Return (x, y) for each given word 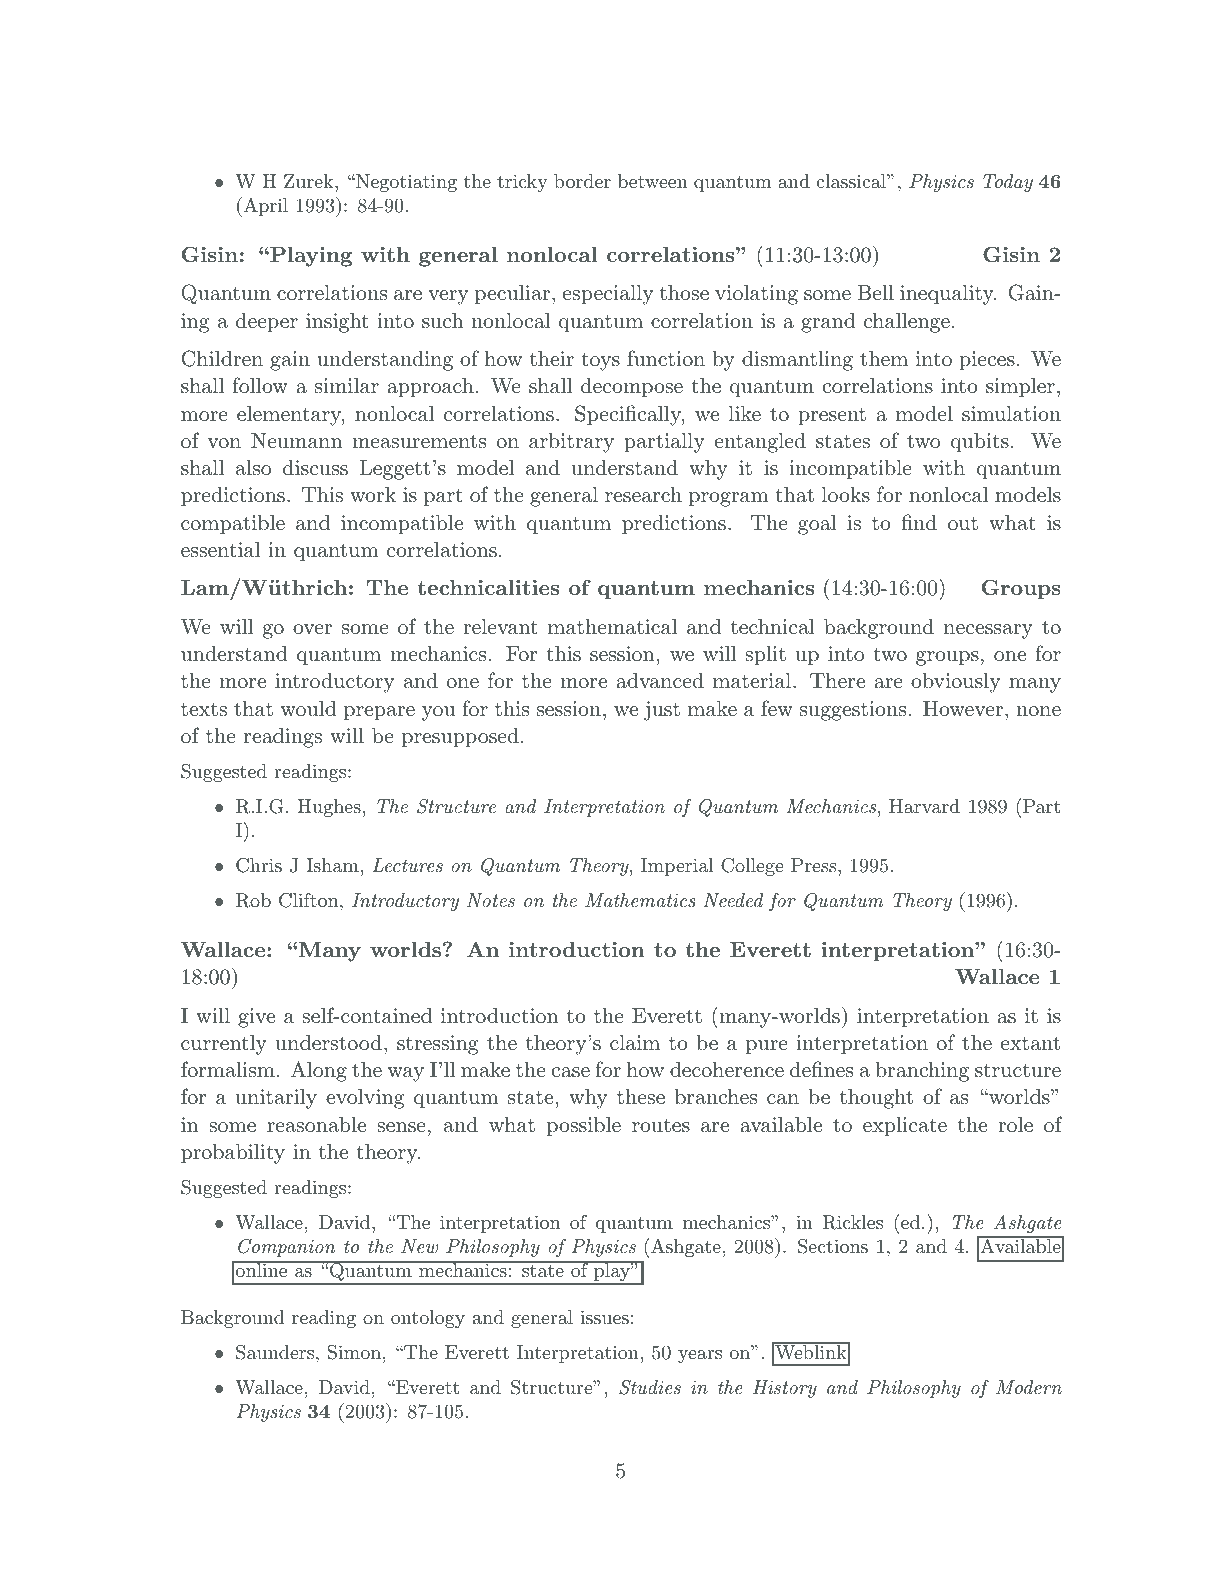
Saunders (275, 1352)
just (662, 711)
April (264, 207)
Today (1008, 183)
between (653, 181)
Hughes (329, 808)
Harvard (924, 806)
